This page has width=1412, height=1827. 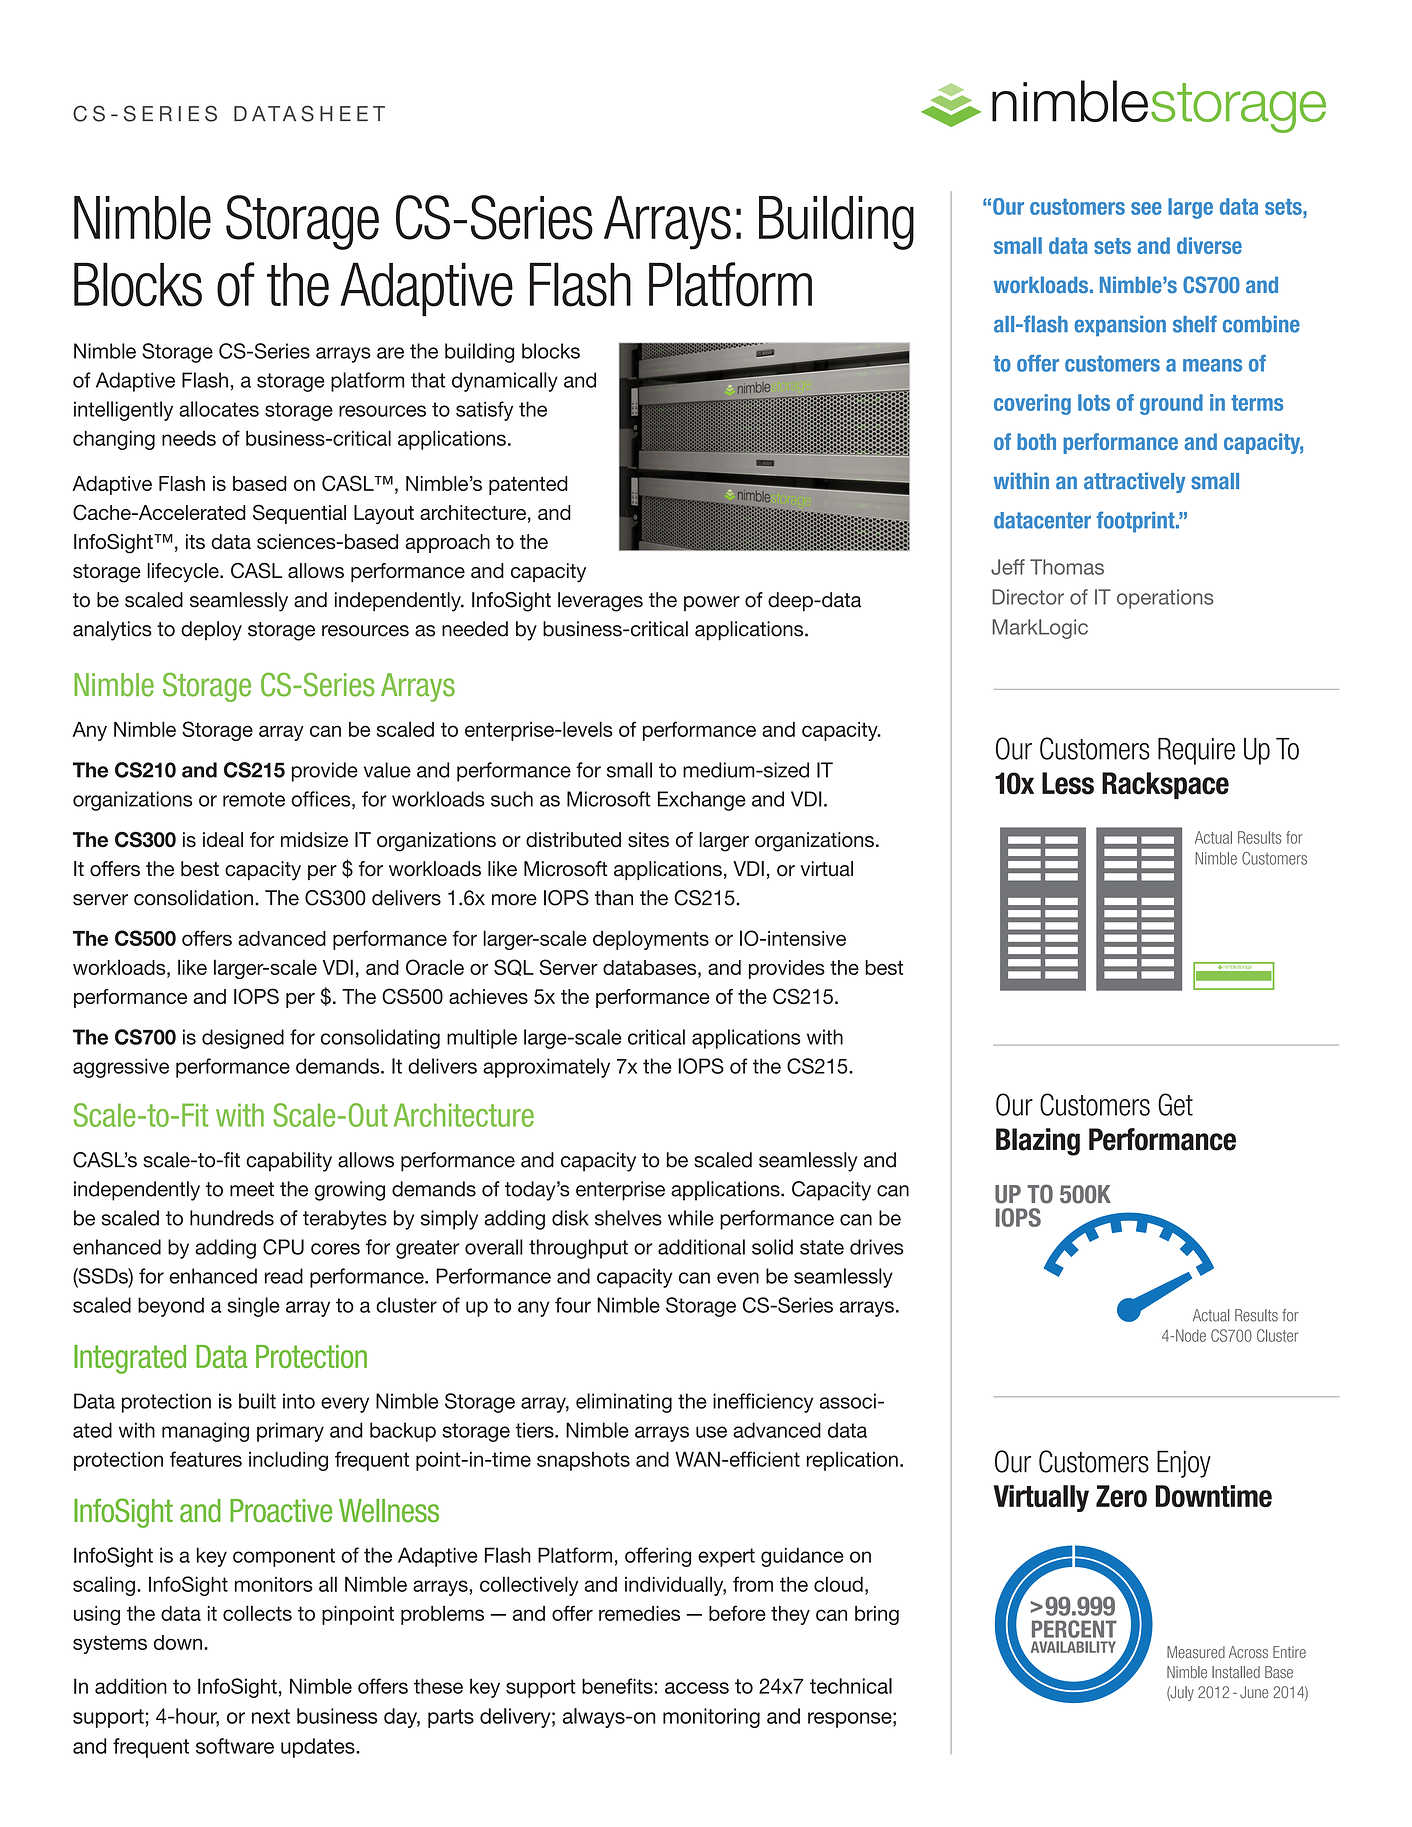 What do you see at coordinates (1254, 1692) in the page?
I see `June` at bounding box center [1254, 1692].
